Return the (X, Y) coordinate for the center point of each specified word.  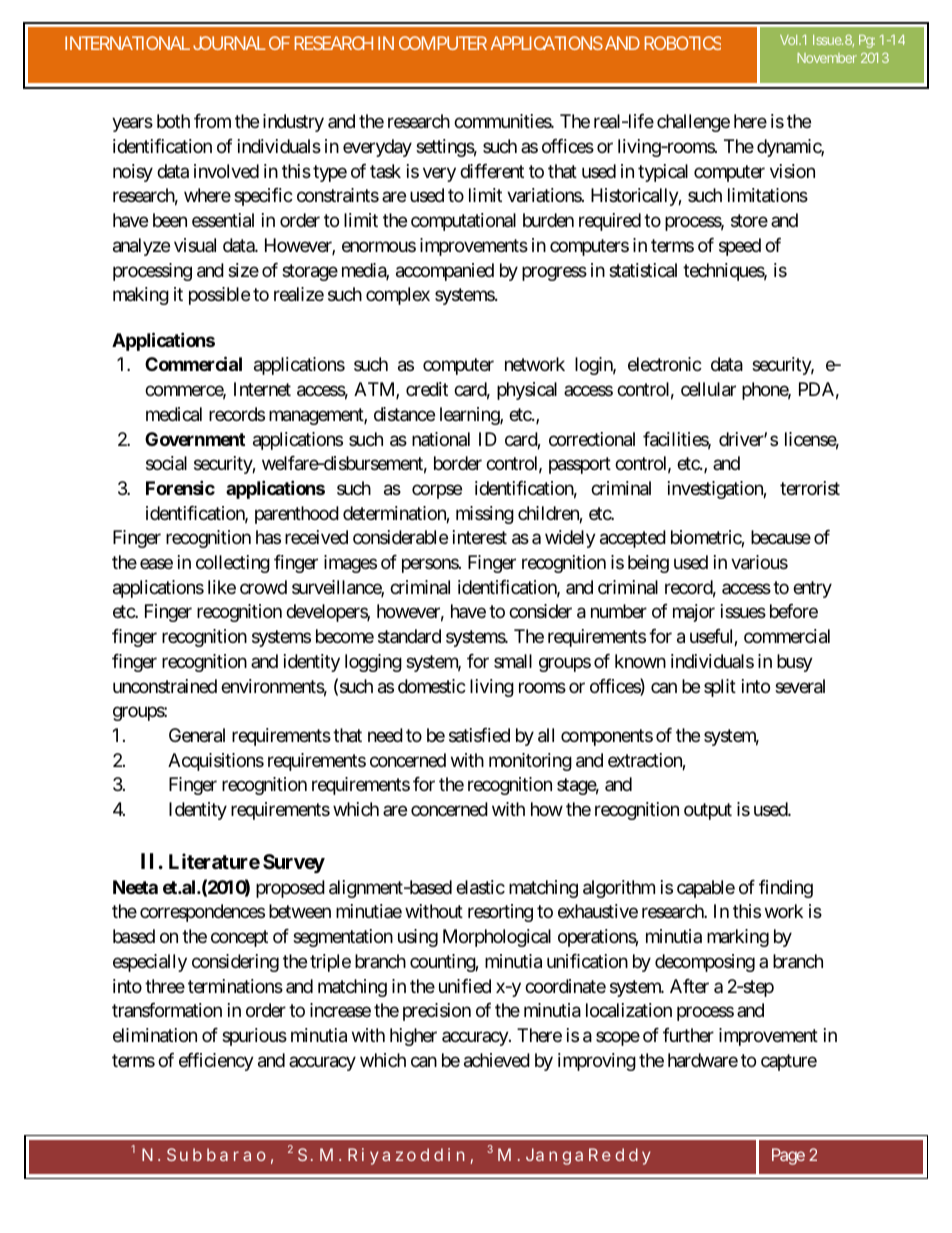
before (794, 611)
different (492, 171)
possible (219, 296)
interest (480, 537)
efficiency (216, 1062)
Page (788, 1156)
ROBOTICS (682, 43)
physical (527, 391)
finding (786, 889)
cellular (708, 389)
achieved (497, 1060)
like (222, 587)
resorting (500, 913)
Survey (294, 863)
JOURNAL (229, 43)
